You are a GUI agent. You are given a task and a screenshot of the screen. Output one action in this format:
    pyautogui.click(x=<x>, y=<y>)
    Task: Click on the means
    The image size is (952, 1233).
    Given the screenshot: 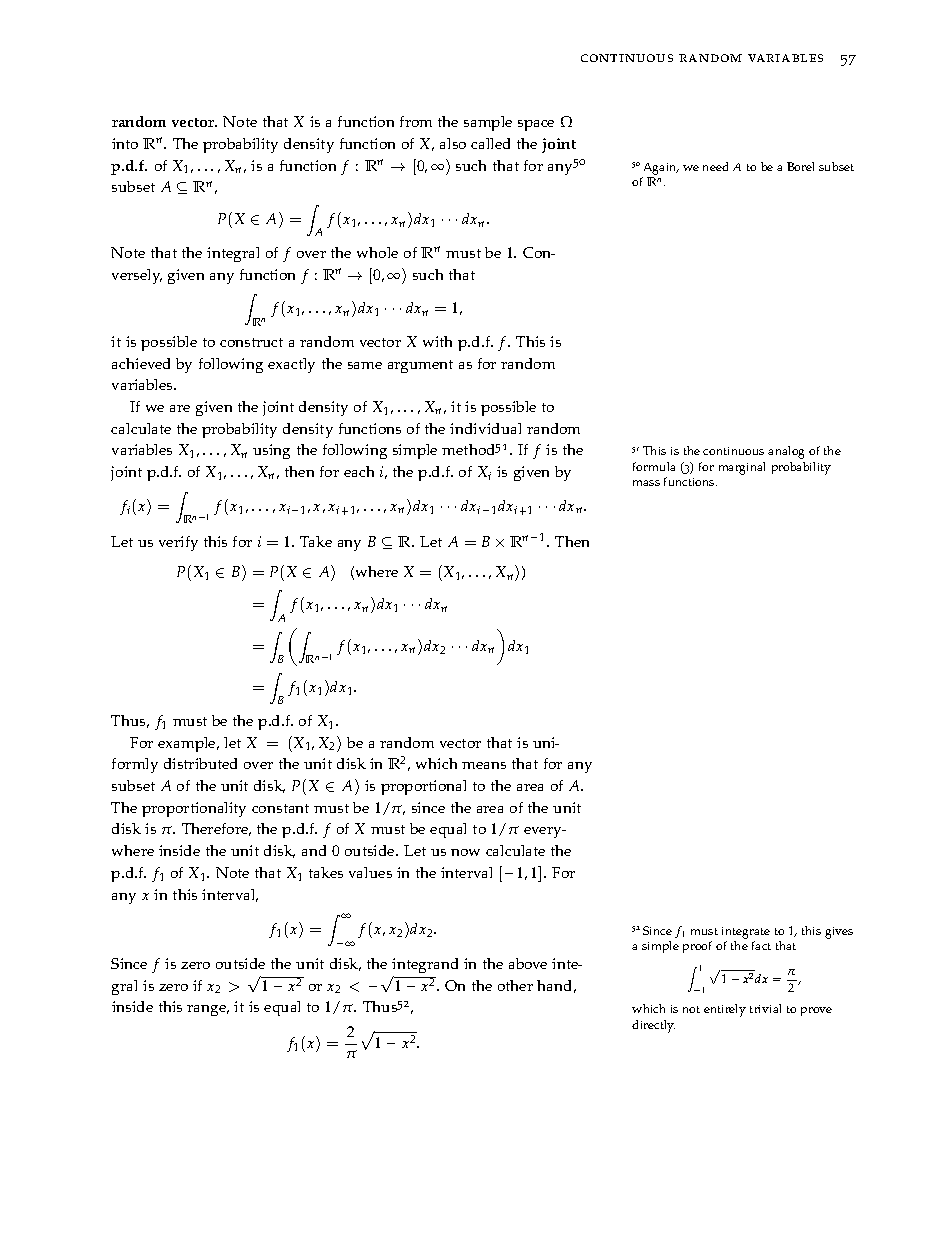 What is the action you would take?
    pyautogui.click(x=484, y=765)
